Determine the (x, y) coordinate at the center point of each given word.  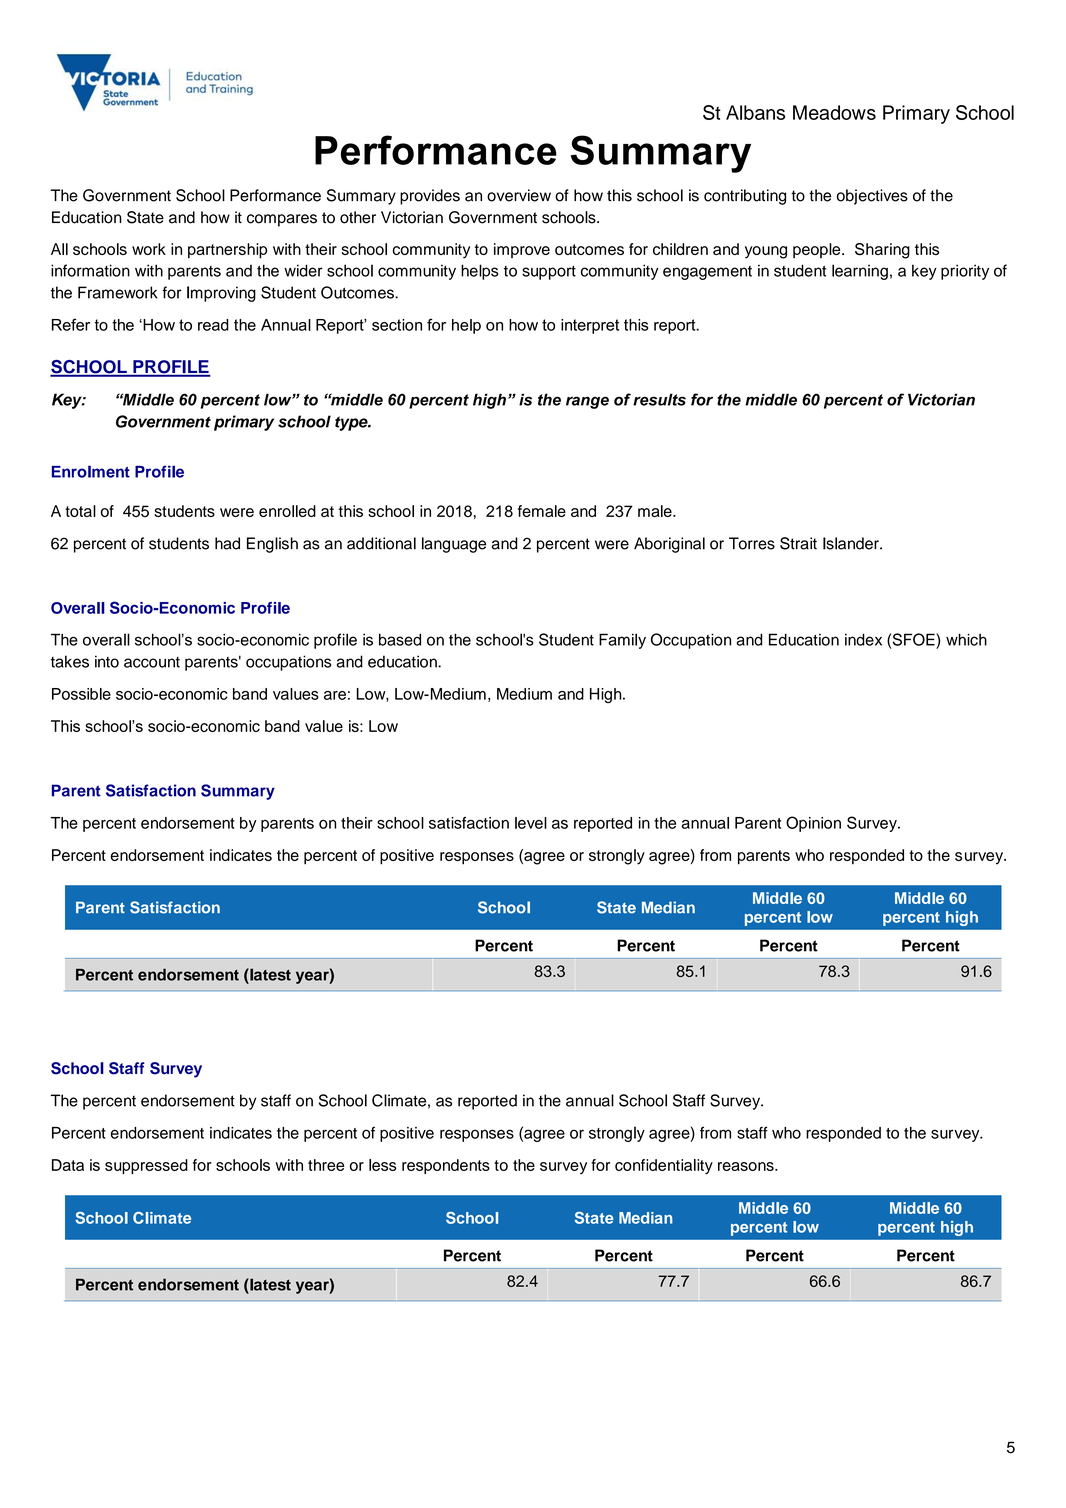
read (213, 325)
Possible (81, 694)
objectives (872, 197)
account (152, 662)
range (587, 402)
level (531, 823)
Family (622, 641)
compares (282, 220)
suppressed (146, 1166)
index (863, 639)
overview (519, 195)
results (659, 399)
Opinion (813, 824)
